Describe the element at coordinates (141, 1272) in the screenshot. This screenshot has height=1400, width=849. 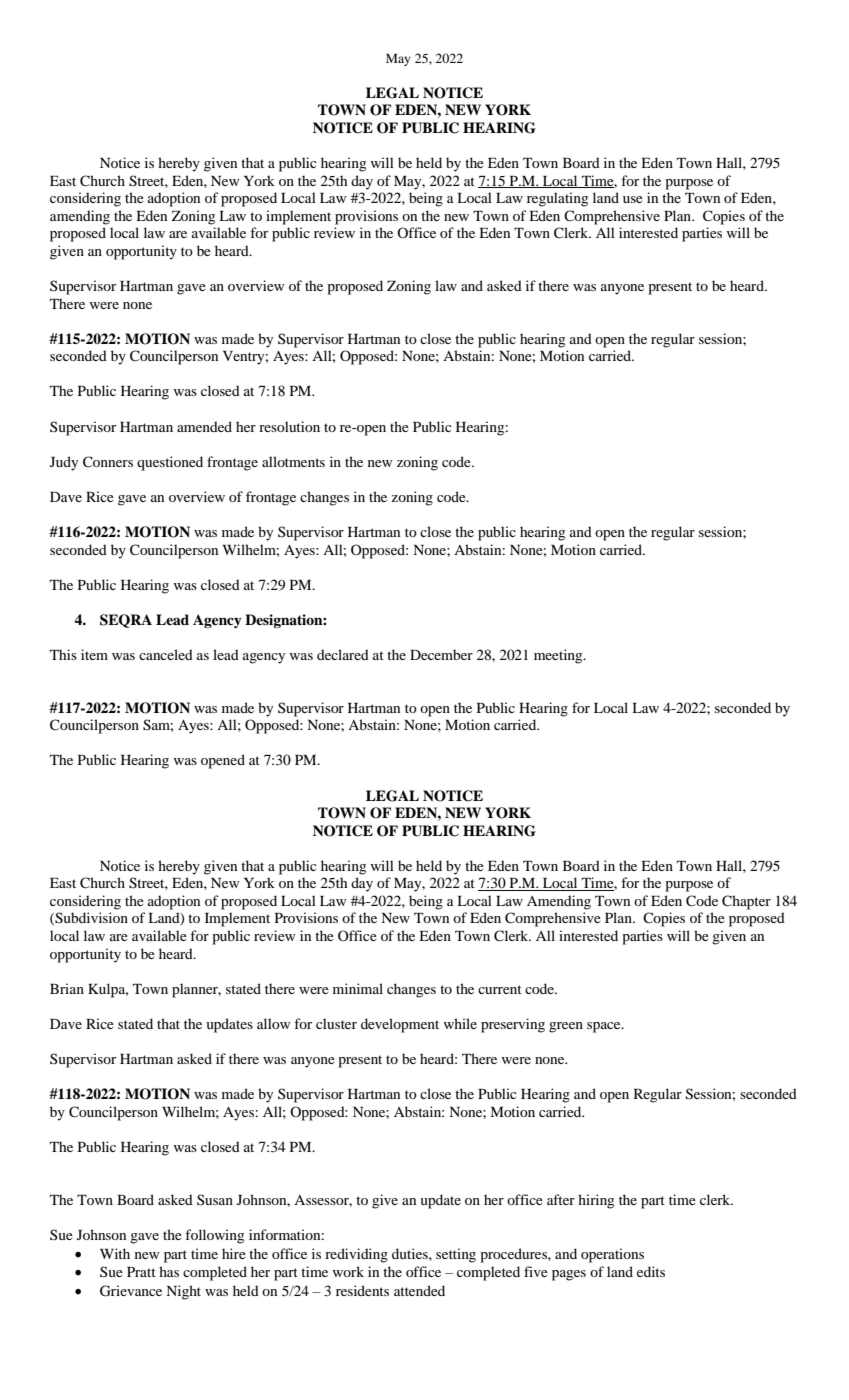
I see `Pratt` at that location.
